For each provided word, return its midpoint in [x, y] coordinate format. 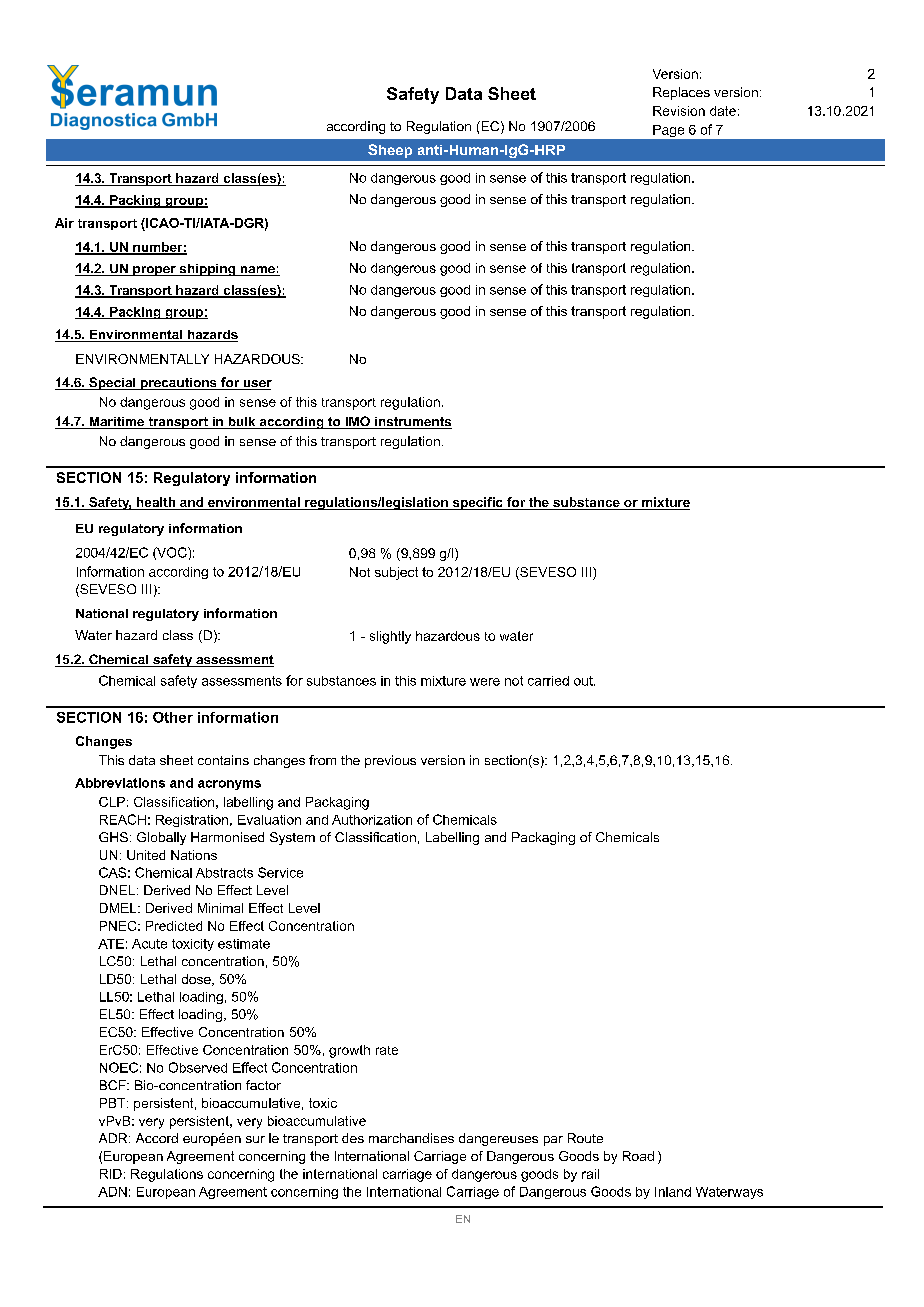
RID [111, 1174]
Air [64, 223]
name [257, 271]
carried [548, 681]
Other [173, 717]
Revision [679, 111]
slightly [390, 637]
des [353, 1138]
